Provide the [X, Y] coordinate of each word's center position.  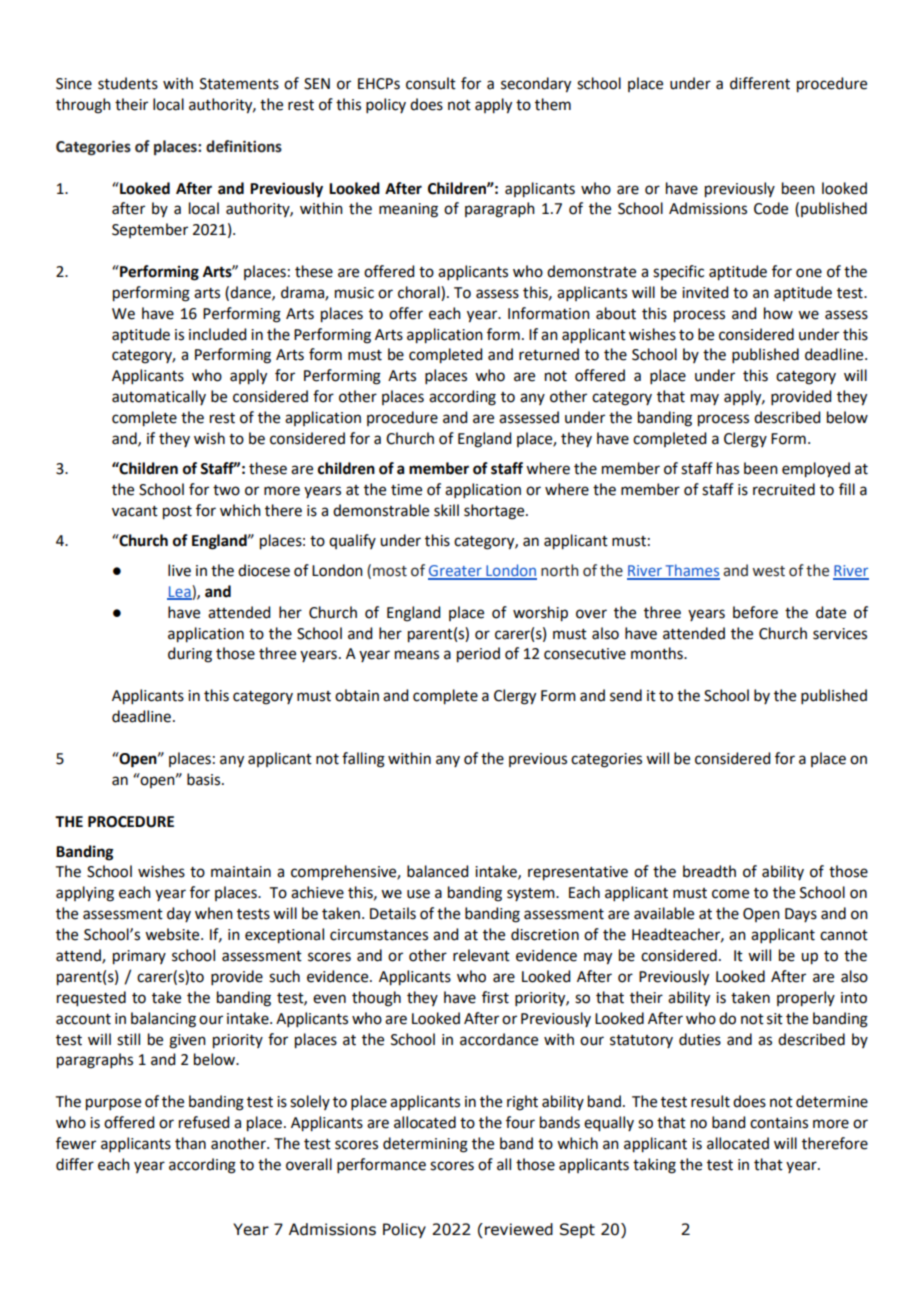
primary [139, 957]
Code [771, 208]
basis [205, 779]
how [778, 313]
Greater [456, 572]
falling [363, 760]
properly [806, 999]
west [768, 571]
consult [431, 83]
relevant [481, 955]
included [217, 334]
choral [420, 292]
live [179, 570]
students [128, 83]
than [190, 1143]
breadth [709, 871]
